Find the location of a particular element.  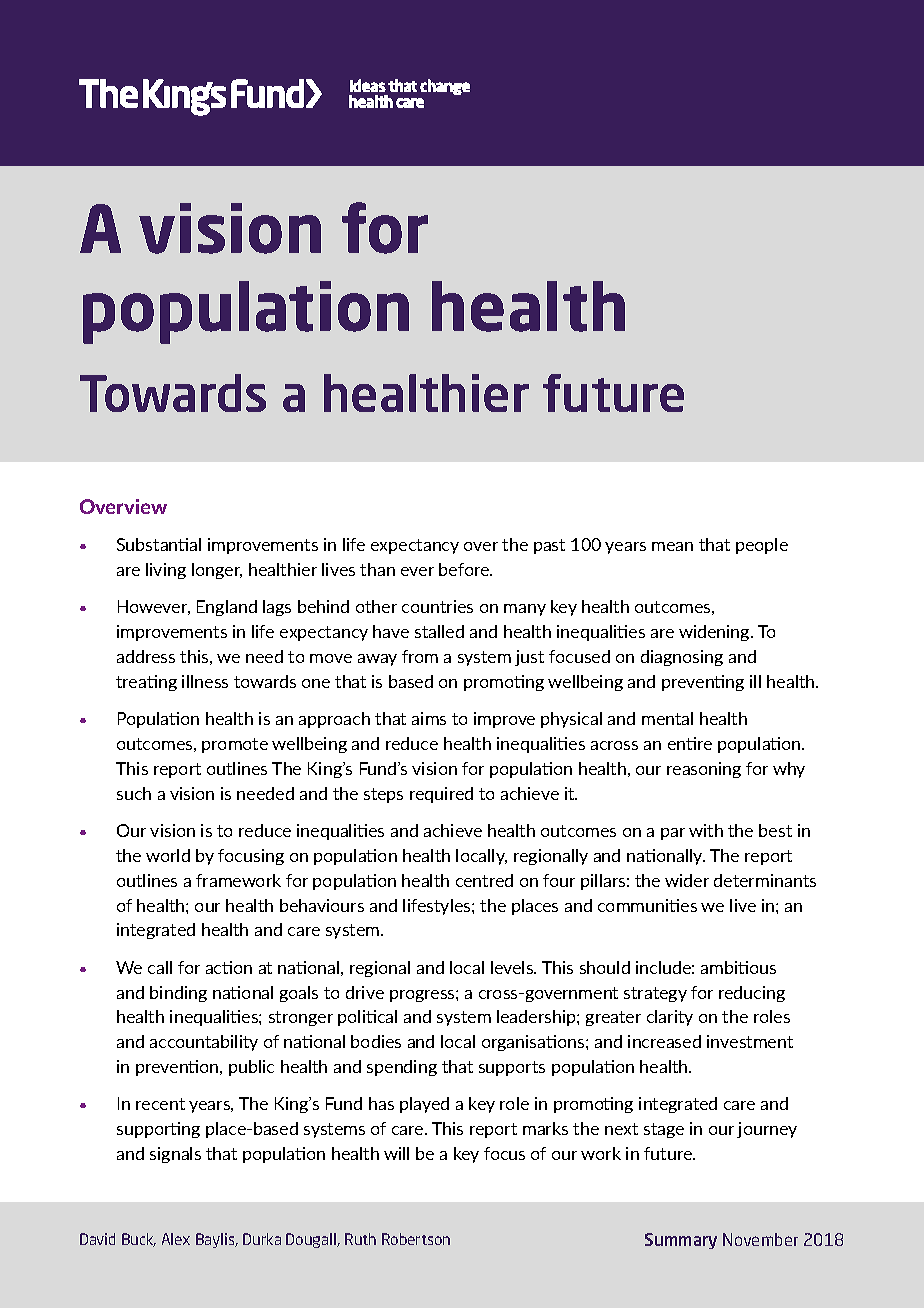

illness is located at coordinates (205, 681).
